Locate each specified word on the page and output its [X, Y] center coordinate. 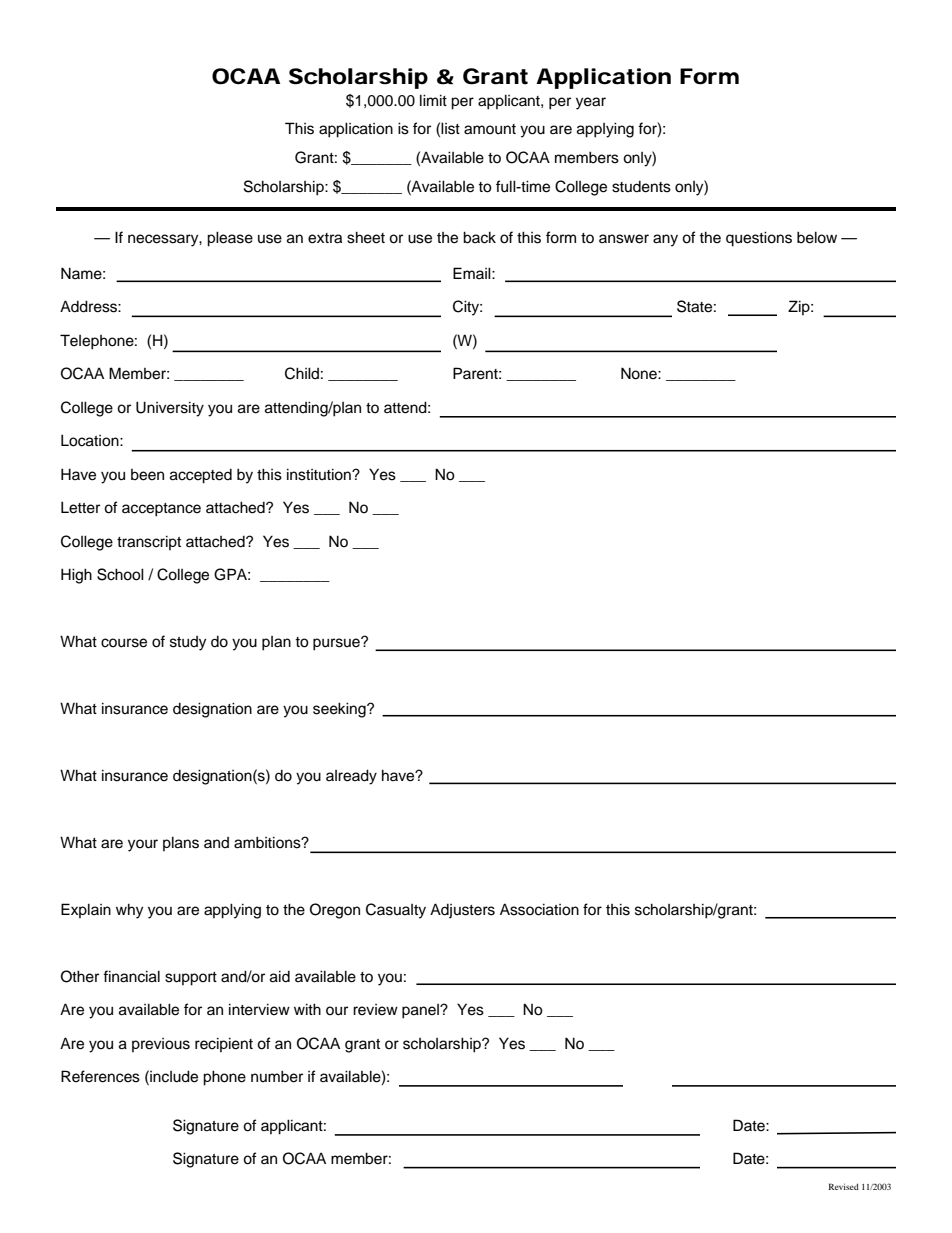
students [641, 187]
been [147, 475]
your [143, 845]
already [351, 777]
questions [759, 239]
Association [539, 909]
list [450, 128]
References [100, 1076]
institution [320, 474]
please [230, 239]
